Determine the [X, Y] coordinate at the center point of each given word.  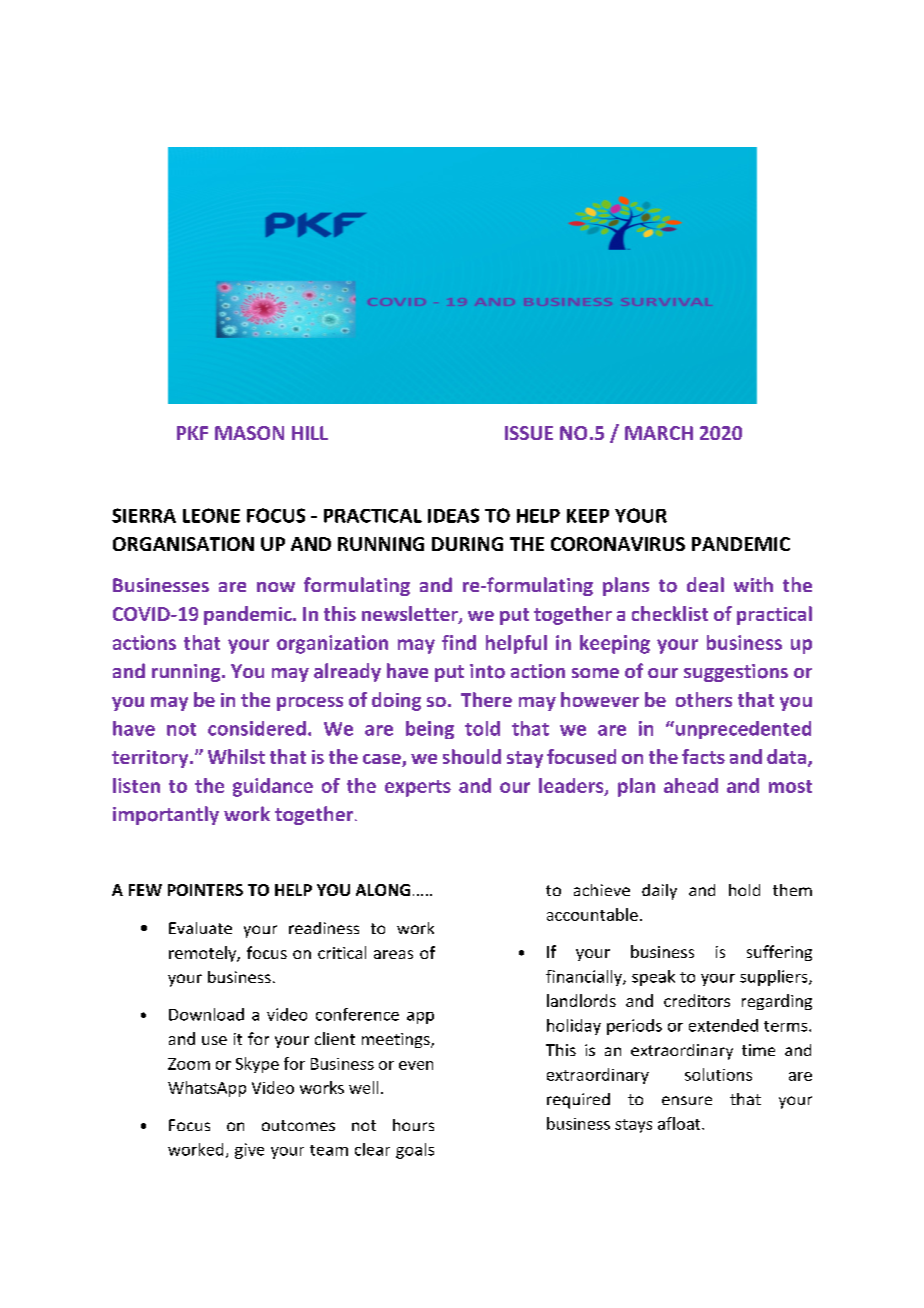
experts [418, 788]
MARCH [659, 433]
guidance [273, 787]
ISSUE [529, 433]
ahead [691, 785]
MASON [249, 433]
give [249, 1151]
